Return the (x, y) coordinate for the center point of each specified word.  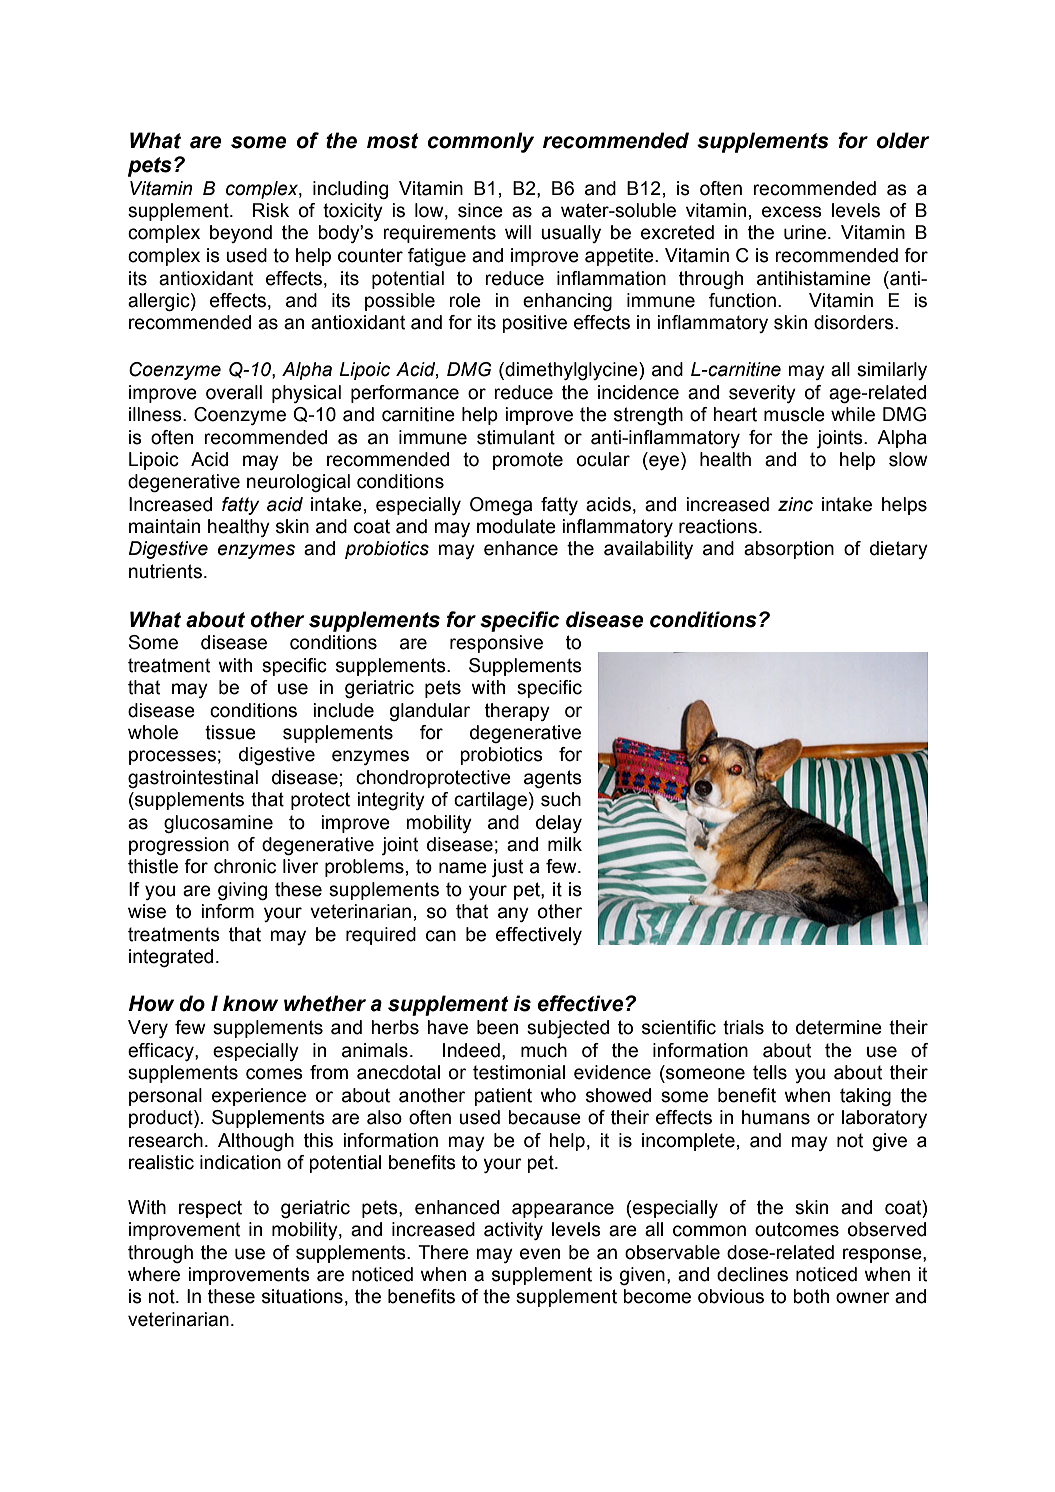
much (544, 1050)
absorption (789, 550)
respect (210, 1209)
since (480, 210)
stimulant (516, 437)
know (250, 1003)
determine (839, 1027)
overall (234, 392)
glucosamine (218, 824)
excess (792, 212)
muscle (794, 414)
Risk (271, 210)
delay (559, 824)
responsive (496, 644)
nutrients (165, 571)
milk (565, 844)
